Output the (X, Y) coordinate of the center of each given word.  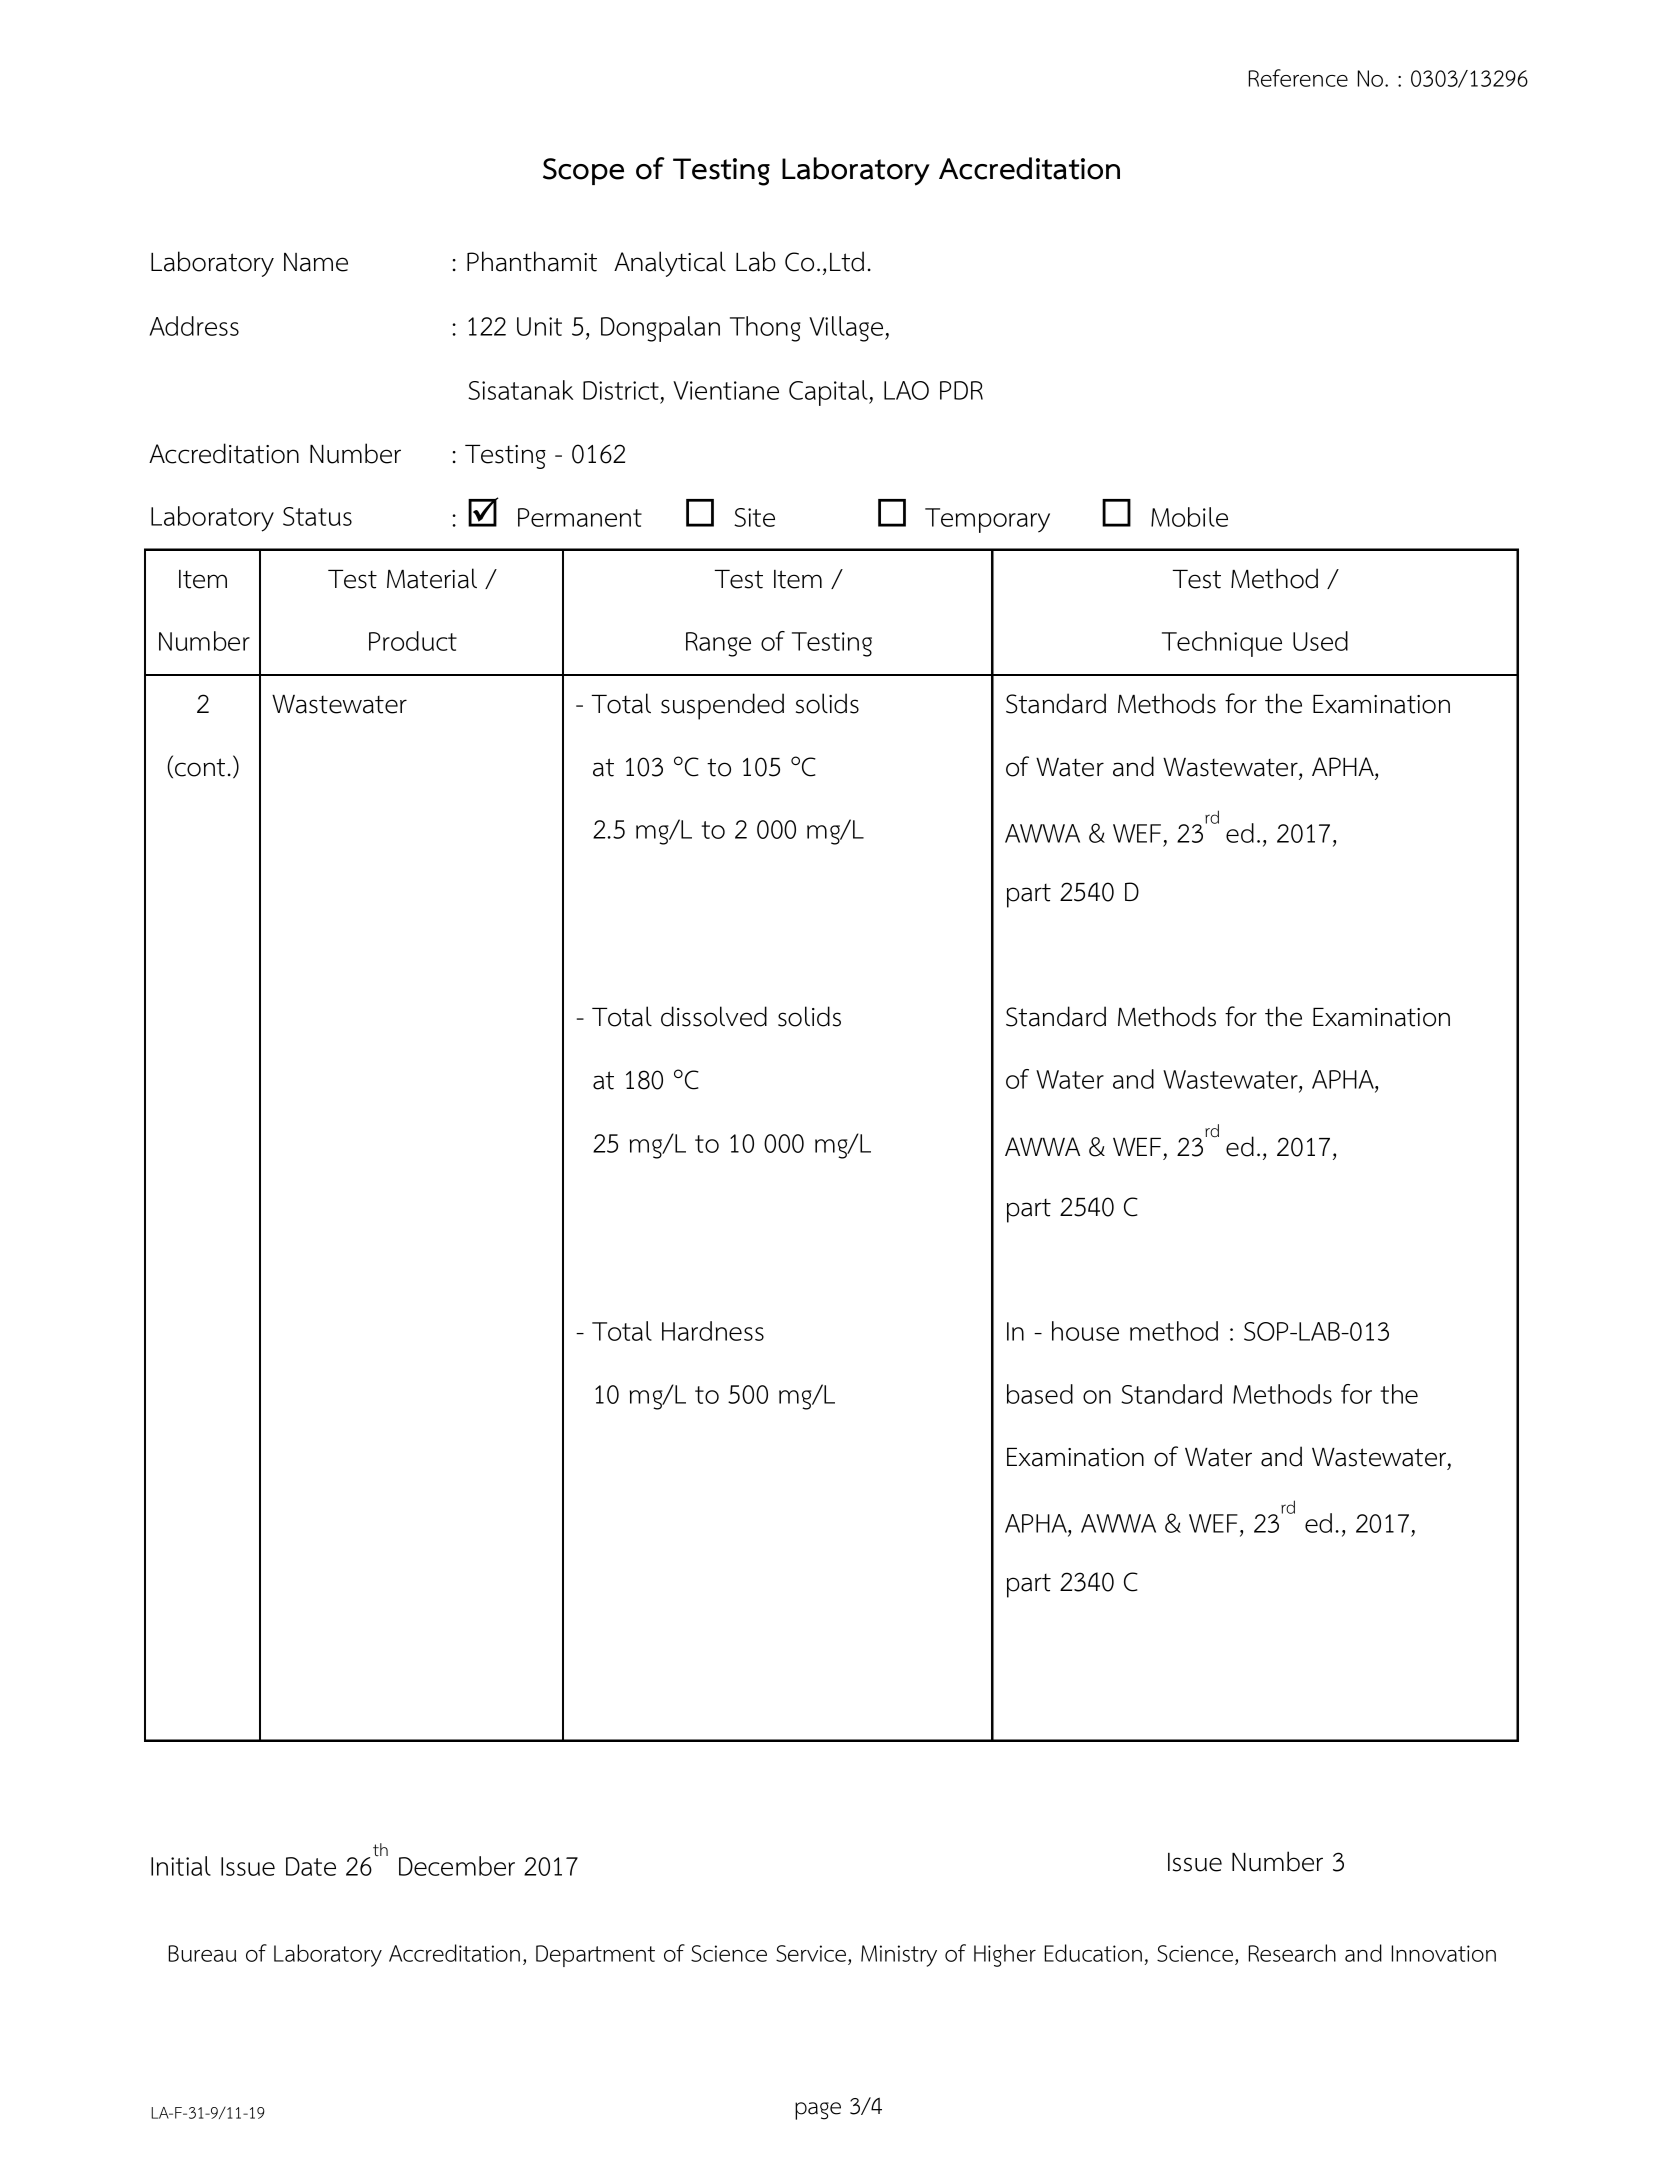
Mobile (1189, 517)
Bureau (202, 1953)
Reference (1298, 78)
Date (311, 1866)
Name (316, 262)
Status (317, 516)
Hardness (713, 1331)
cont (200, 767)
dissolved (714, 1016)
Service (812, 1953)
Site (754, 517)
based (1040, 1394)
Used (1320, 641)
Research (1292, 1953)
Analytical (670, 264)
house (1085, 1331)
